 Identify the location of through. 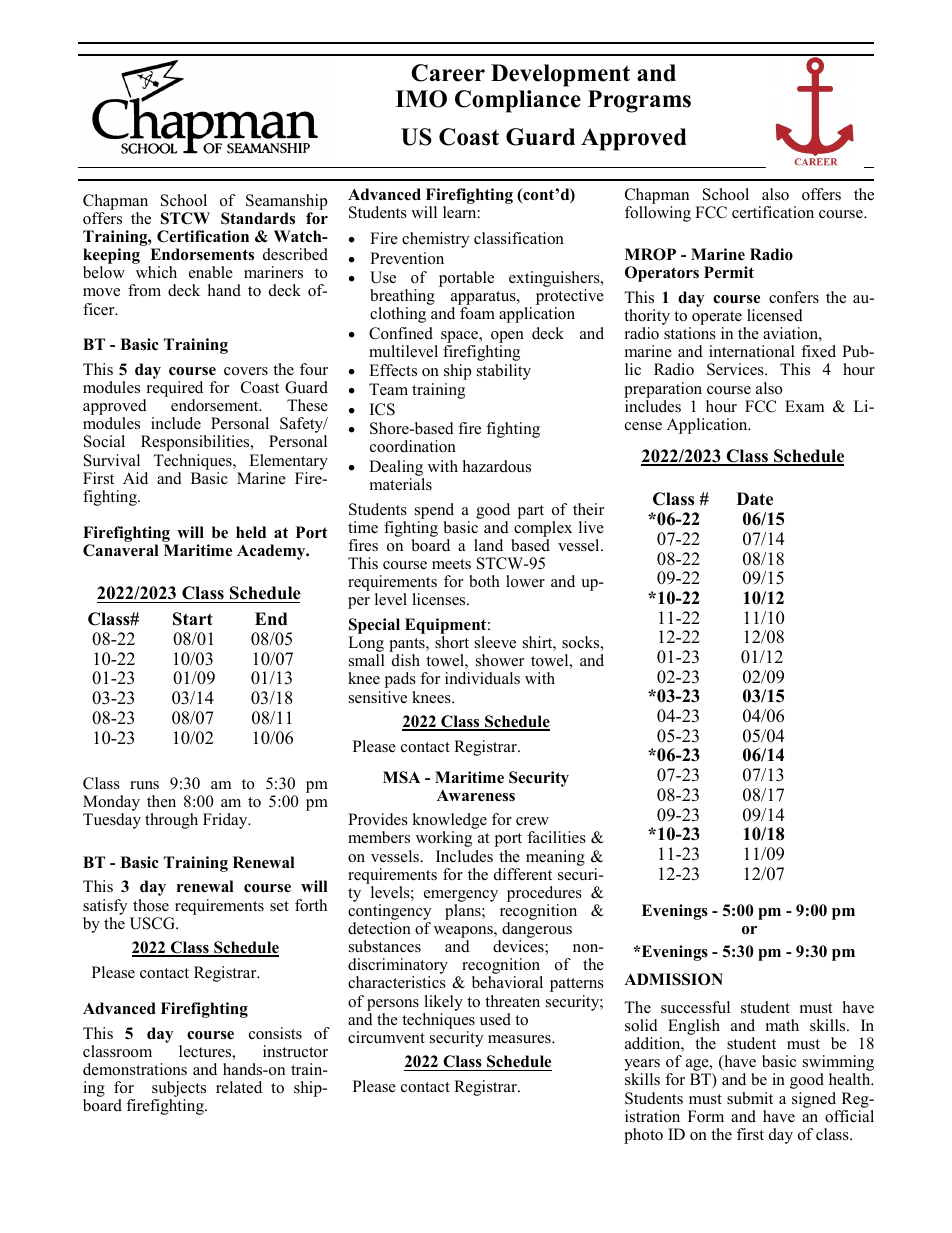
(171, 821).
